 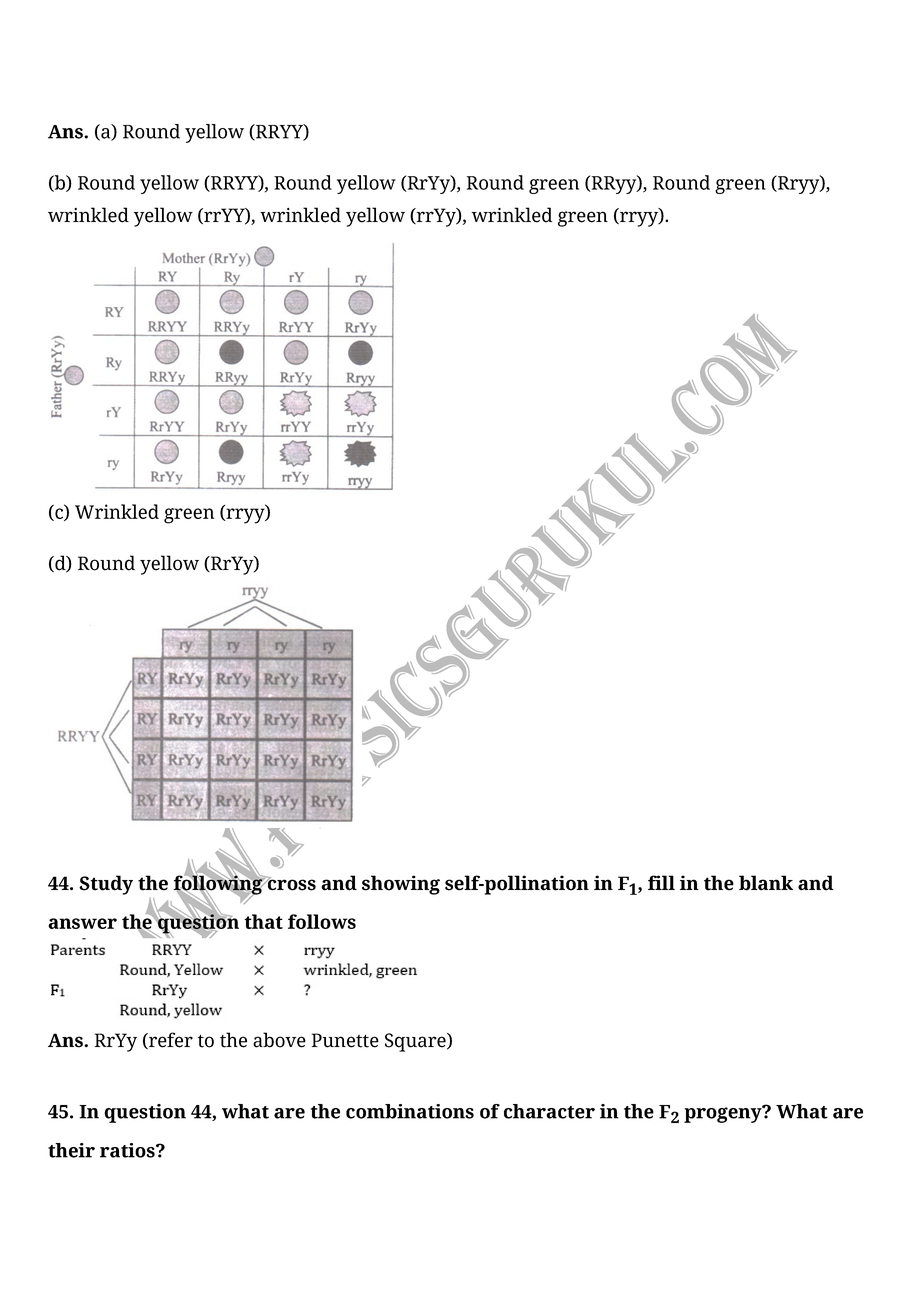 I want to click on combinations, so click(x=410, y=1111).
